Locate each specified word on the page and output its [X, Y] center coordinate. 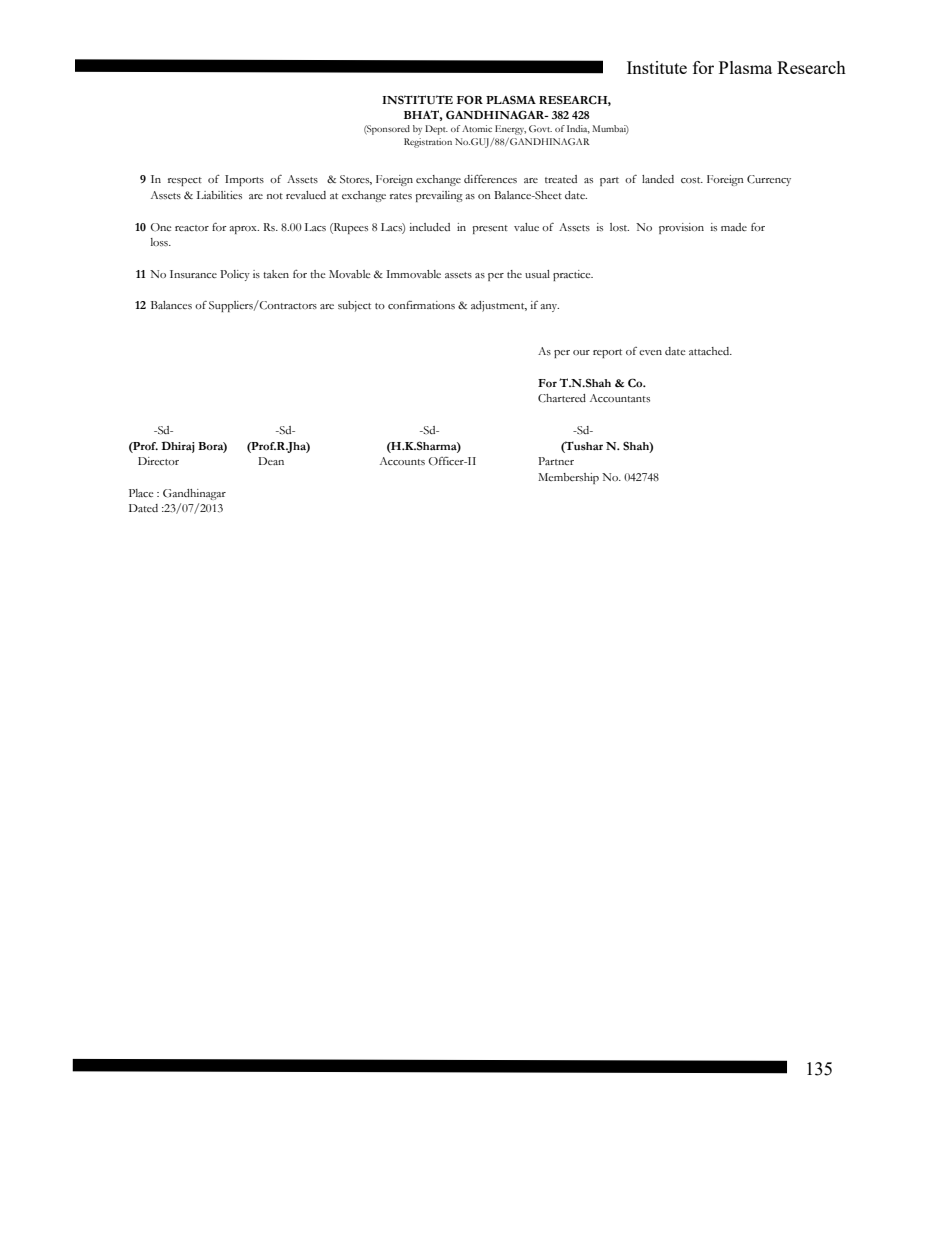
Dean [271, 461]
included [430, 227]
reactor [192, 228]
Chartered [562, 398]
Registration [428, 143]
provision [681, 228]
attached [710, 351]
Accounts [402, 461]
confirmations [421, 305]
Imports [244, 180]
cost [692, 180]
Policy [235, 275]
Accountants [620, 398]
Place [141, 493]
